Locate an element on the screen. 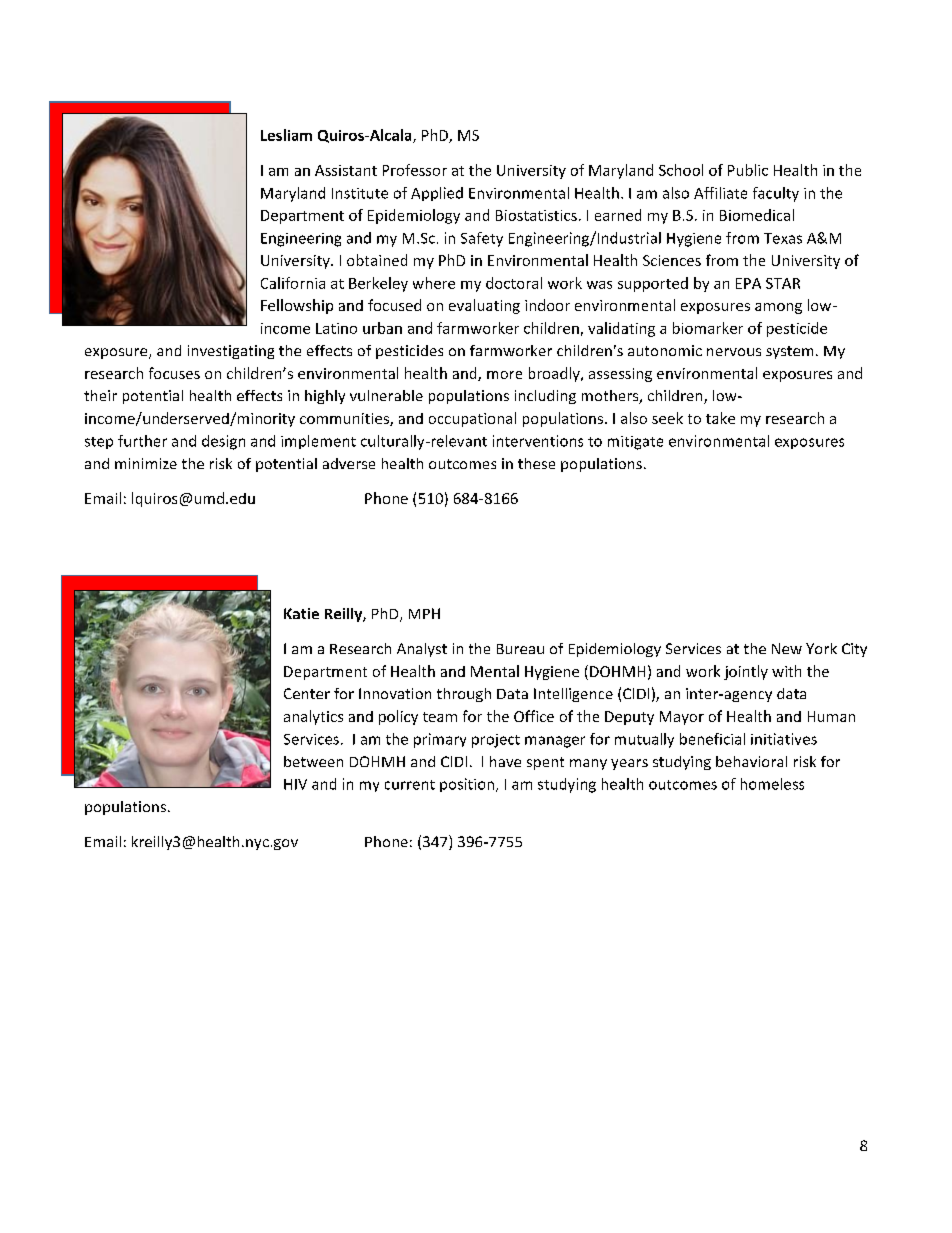  these is located at coordinates (536, 463).
